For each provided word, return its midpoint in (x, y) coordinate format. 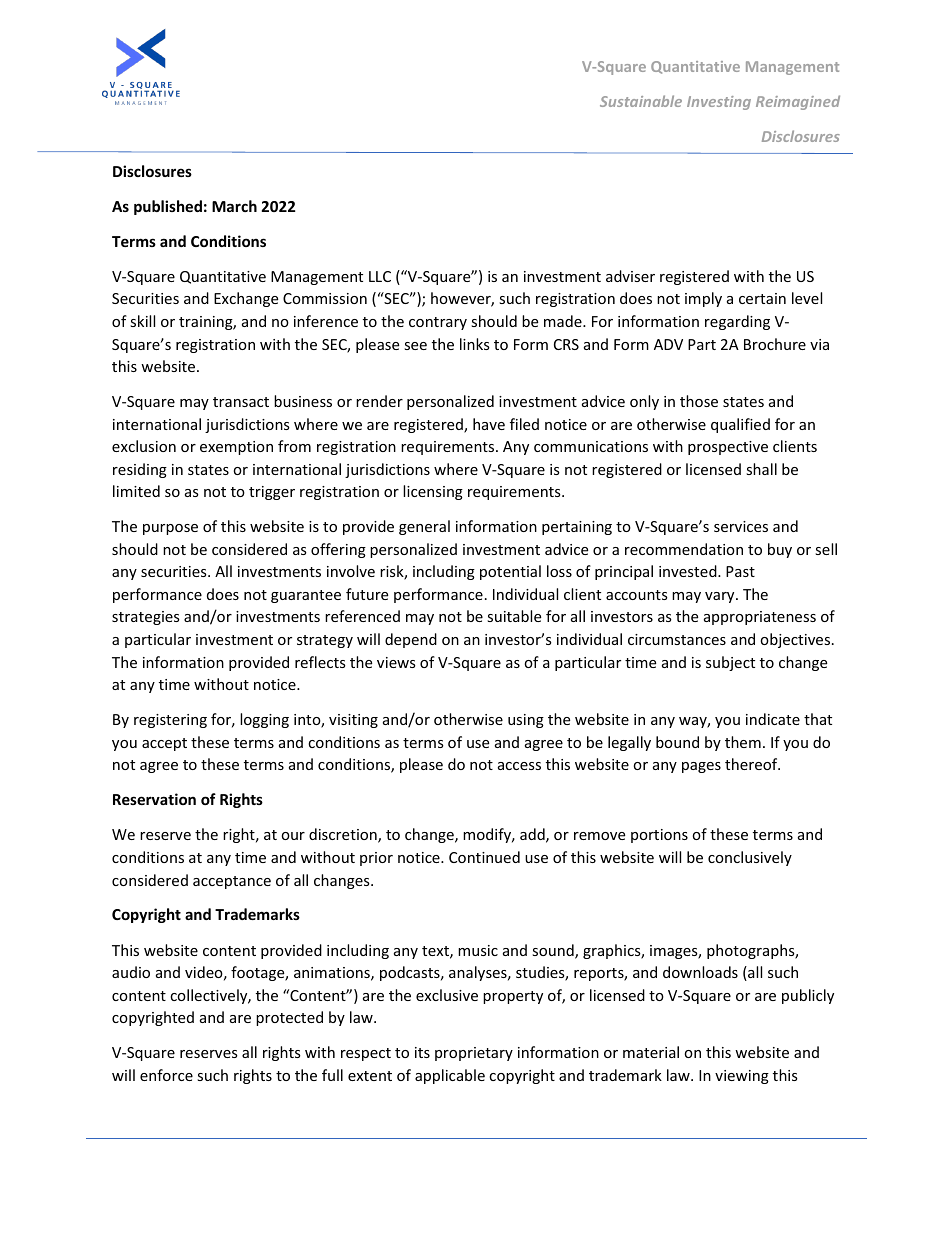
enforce (166, 1075)
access (519, 766)
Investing (719, 103)
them (743, 742)
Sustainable (641, 101)
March (234, 206)
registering (170, 721)
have (489, 424)
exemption (236, 448)
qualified (740, 425)
